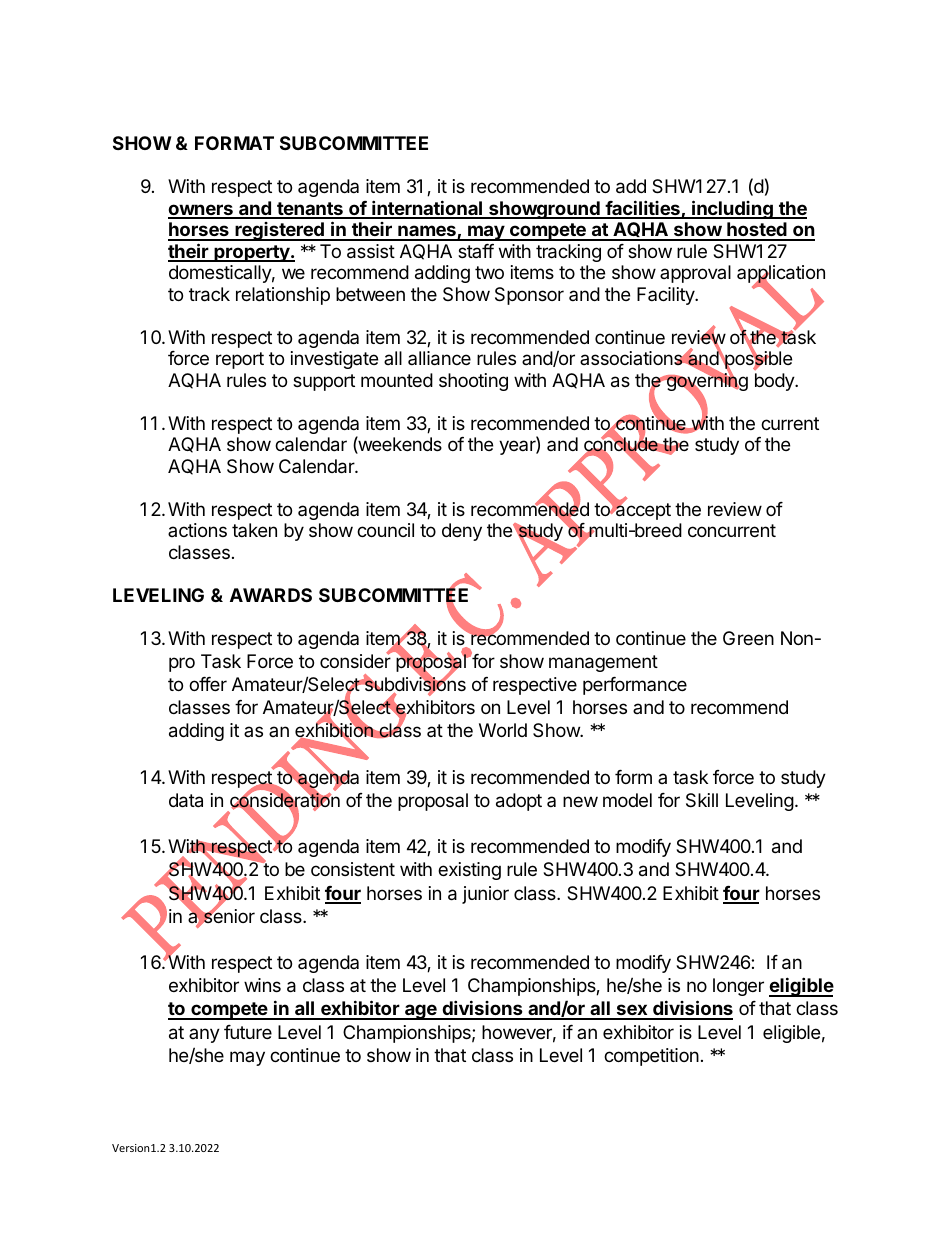 The width and height of the image is (952, 1233). I want to click on including, so click(732, 209).
